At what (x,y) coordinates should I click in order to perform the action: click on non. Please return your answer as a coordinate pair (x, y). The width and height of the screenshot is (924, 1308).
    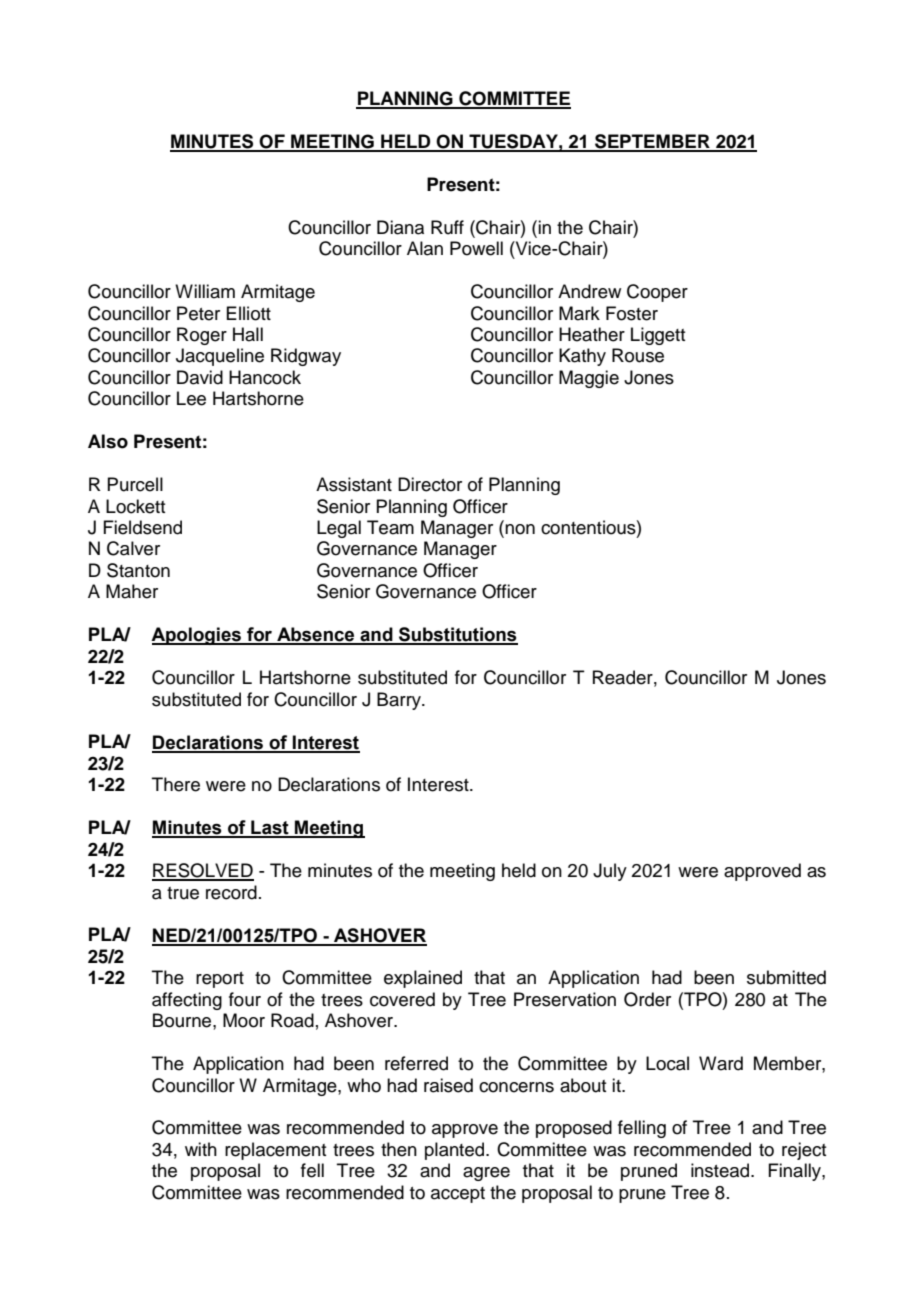
    Looking at the image, I should click on (519, 530).
